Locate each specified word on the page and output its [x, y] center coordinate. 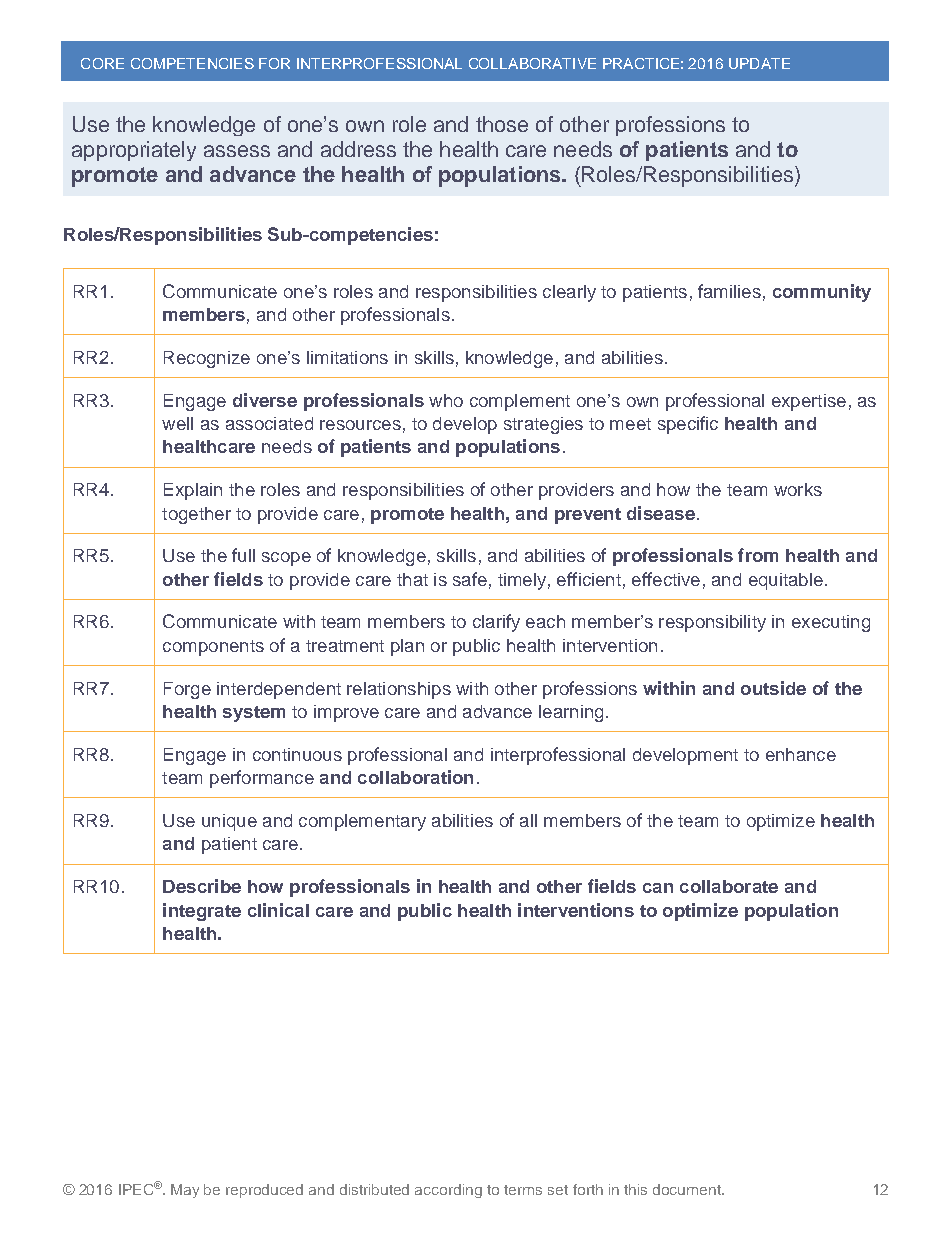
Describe [202, 886]
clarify [496, 623]
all [528, 820]
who [446, 400]
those [502, 124]
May [185, 1191]
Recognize [207, 359]
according [448, 1191]
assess [237, 151]
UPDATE [759, 63]
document [688, 1189]
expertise [809, 402]
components [213, 648]
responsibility [712, 623]
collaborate [729, 886]
